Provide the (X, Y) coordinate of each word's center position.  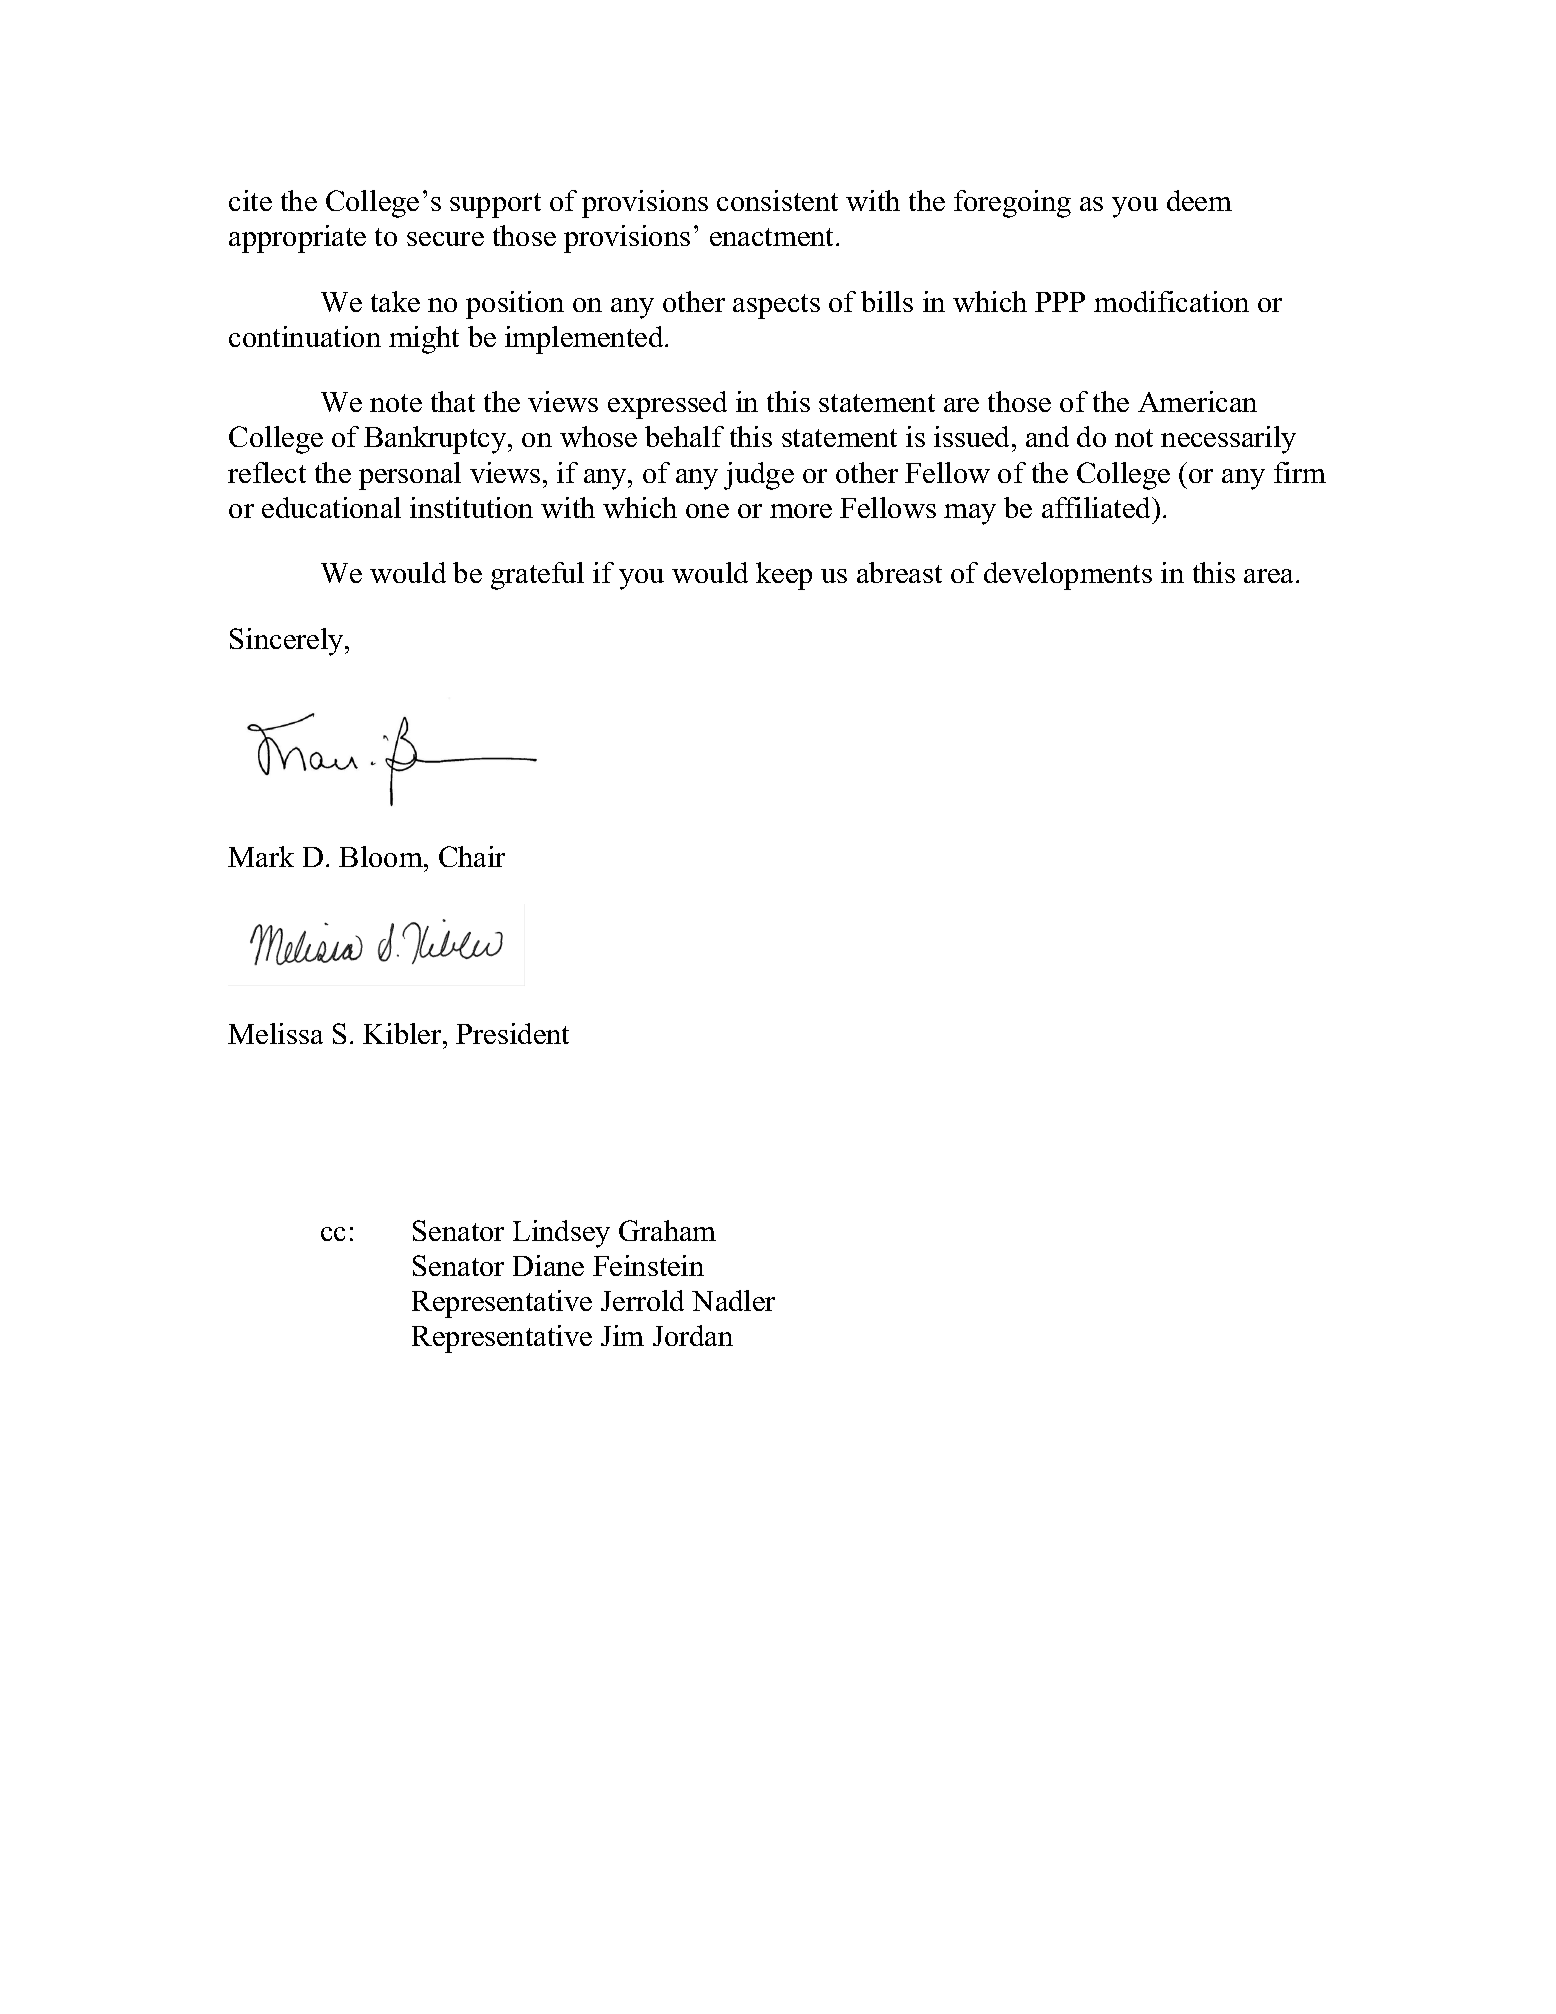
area (1270, 576)
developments (1068, 576)
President (512, 1033)
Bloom (382, 856)
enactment (773, 237)
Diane (548, 1265)
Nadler (733, 1300)
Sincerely (288, 642)
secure (445, 239)
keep (784, 576)
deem (1199, 200)
